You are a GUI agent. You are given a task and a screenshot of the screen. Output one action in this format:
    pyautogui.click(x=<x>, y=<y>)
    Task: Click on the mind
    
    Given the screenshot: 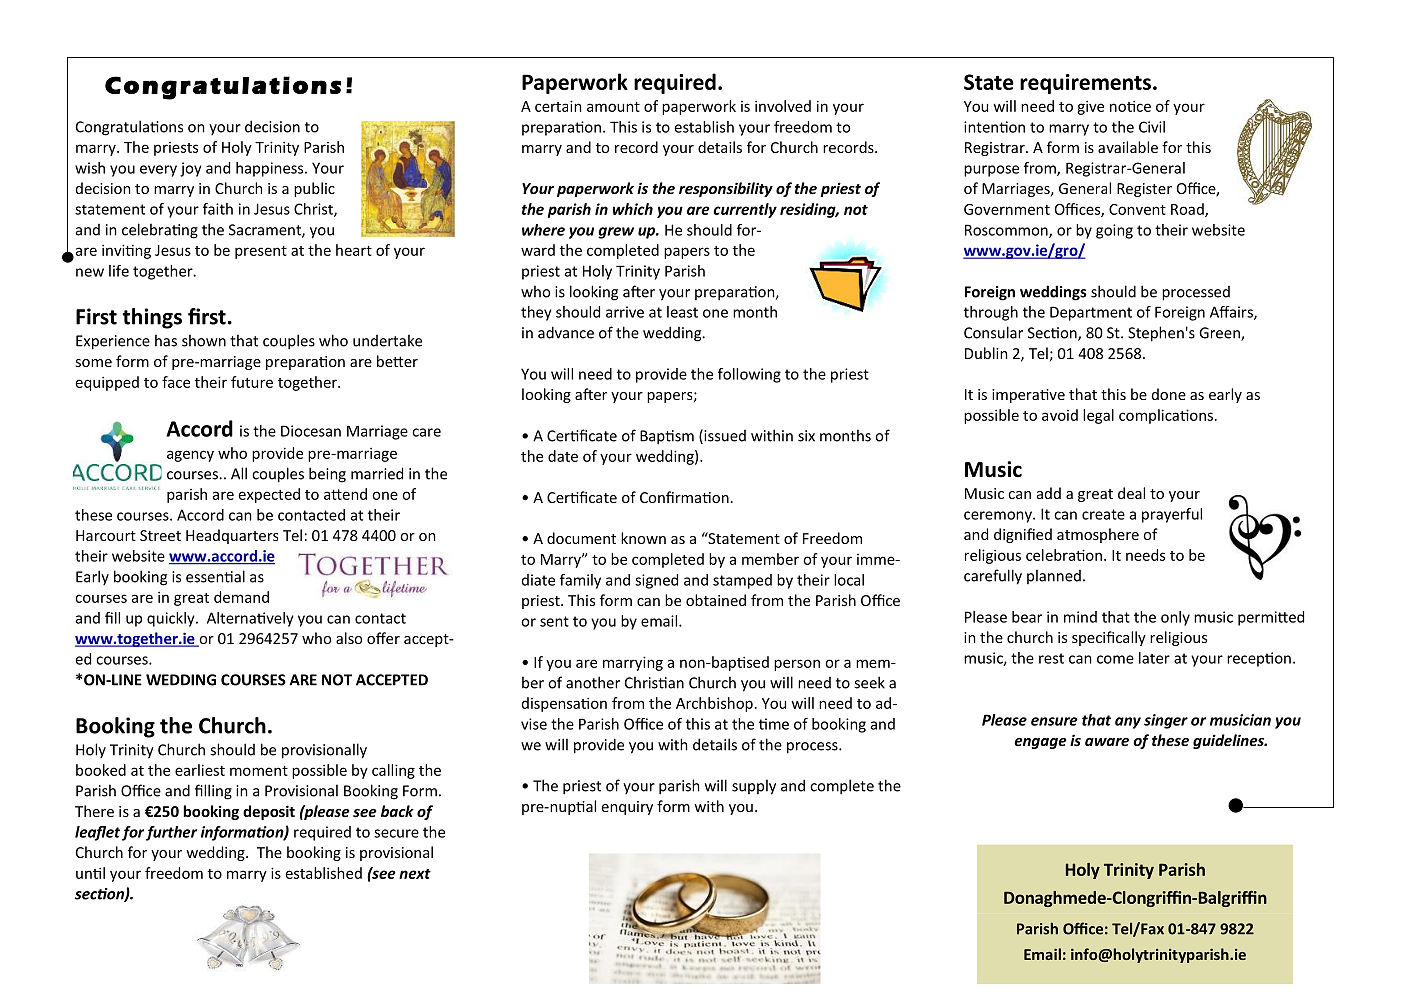 What is the action you would take?
    pyautogui.click(x=1080, y=617)
